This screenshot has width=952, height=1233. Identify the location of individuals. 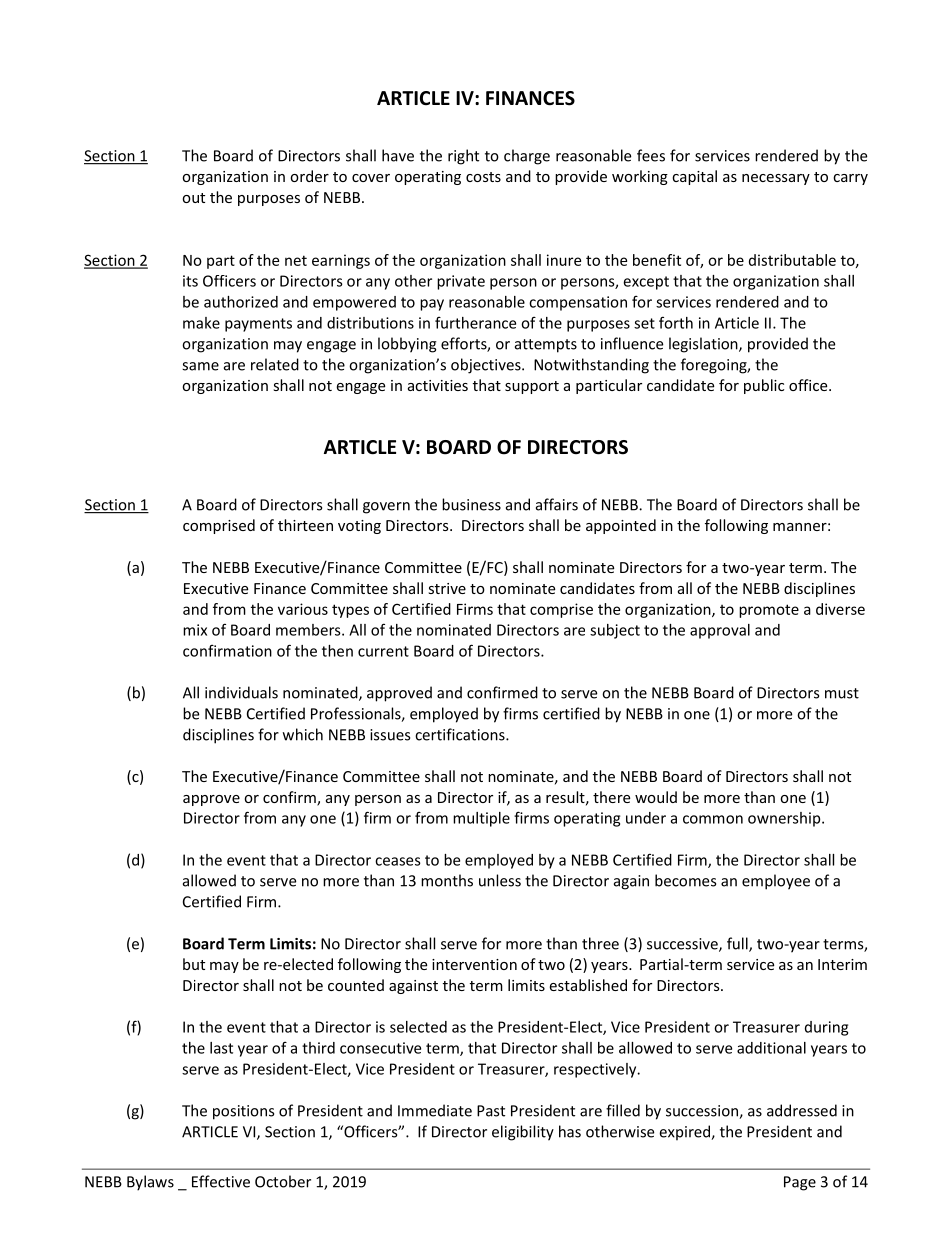
(241, 692).
